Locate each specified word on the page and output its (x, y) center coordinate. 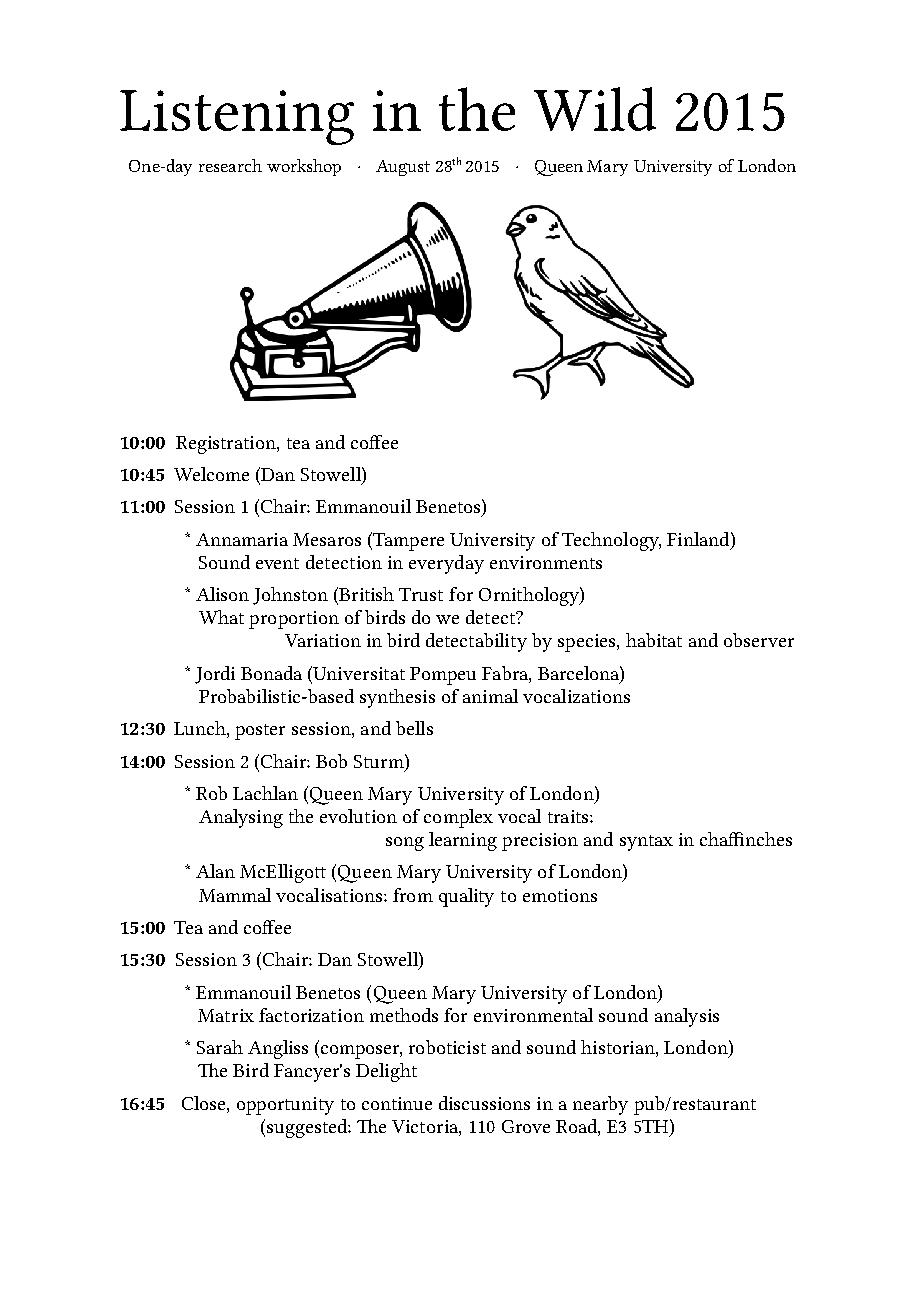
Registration (227, 445)
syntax (646, 843)
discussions (484, 1103)
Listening (237, 117)
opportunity (285, 1106)
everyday (446, 564)
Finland (699, 539)
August (403, 168)
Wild (595, 109)
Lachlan (265, 793)
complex (458, 818)
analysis (687, 1017)
